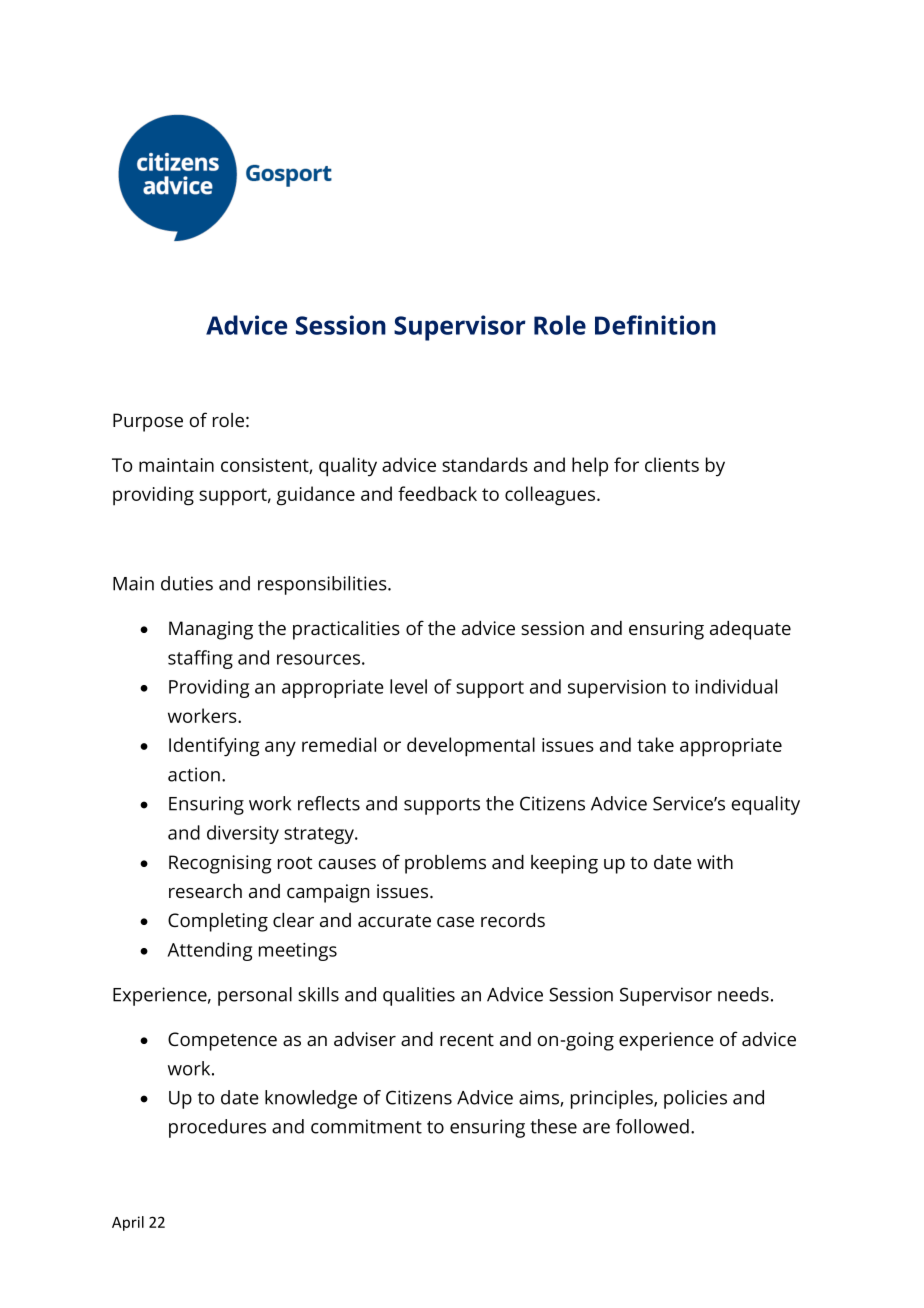 This screenshot has height=1308, width=924. What do you see at coordinates (750, 630) in the screenshot?
I see `adequate` at bounding box center [750, 630].
